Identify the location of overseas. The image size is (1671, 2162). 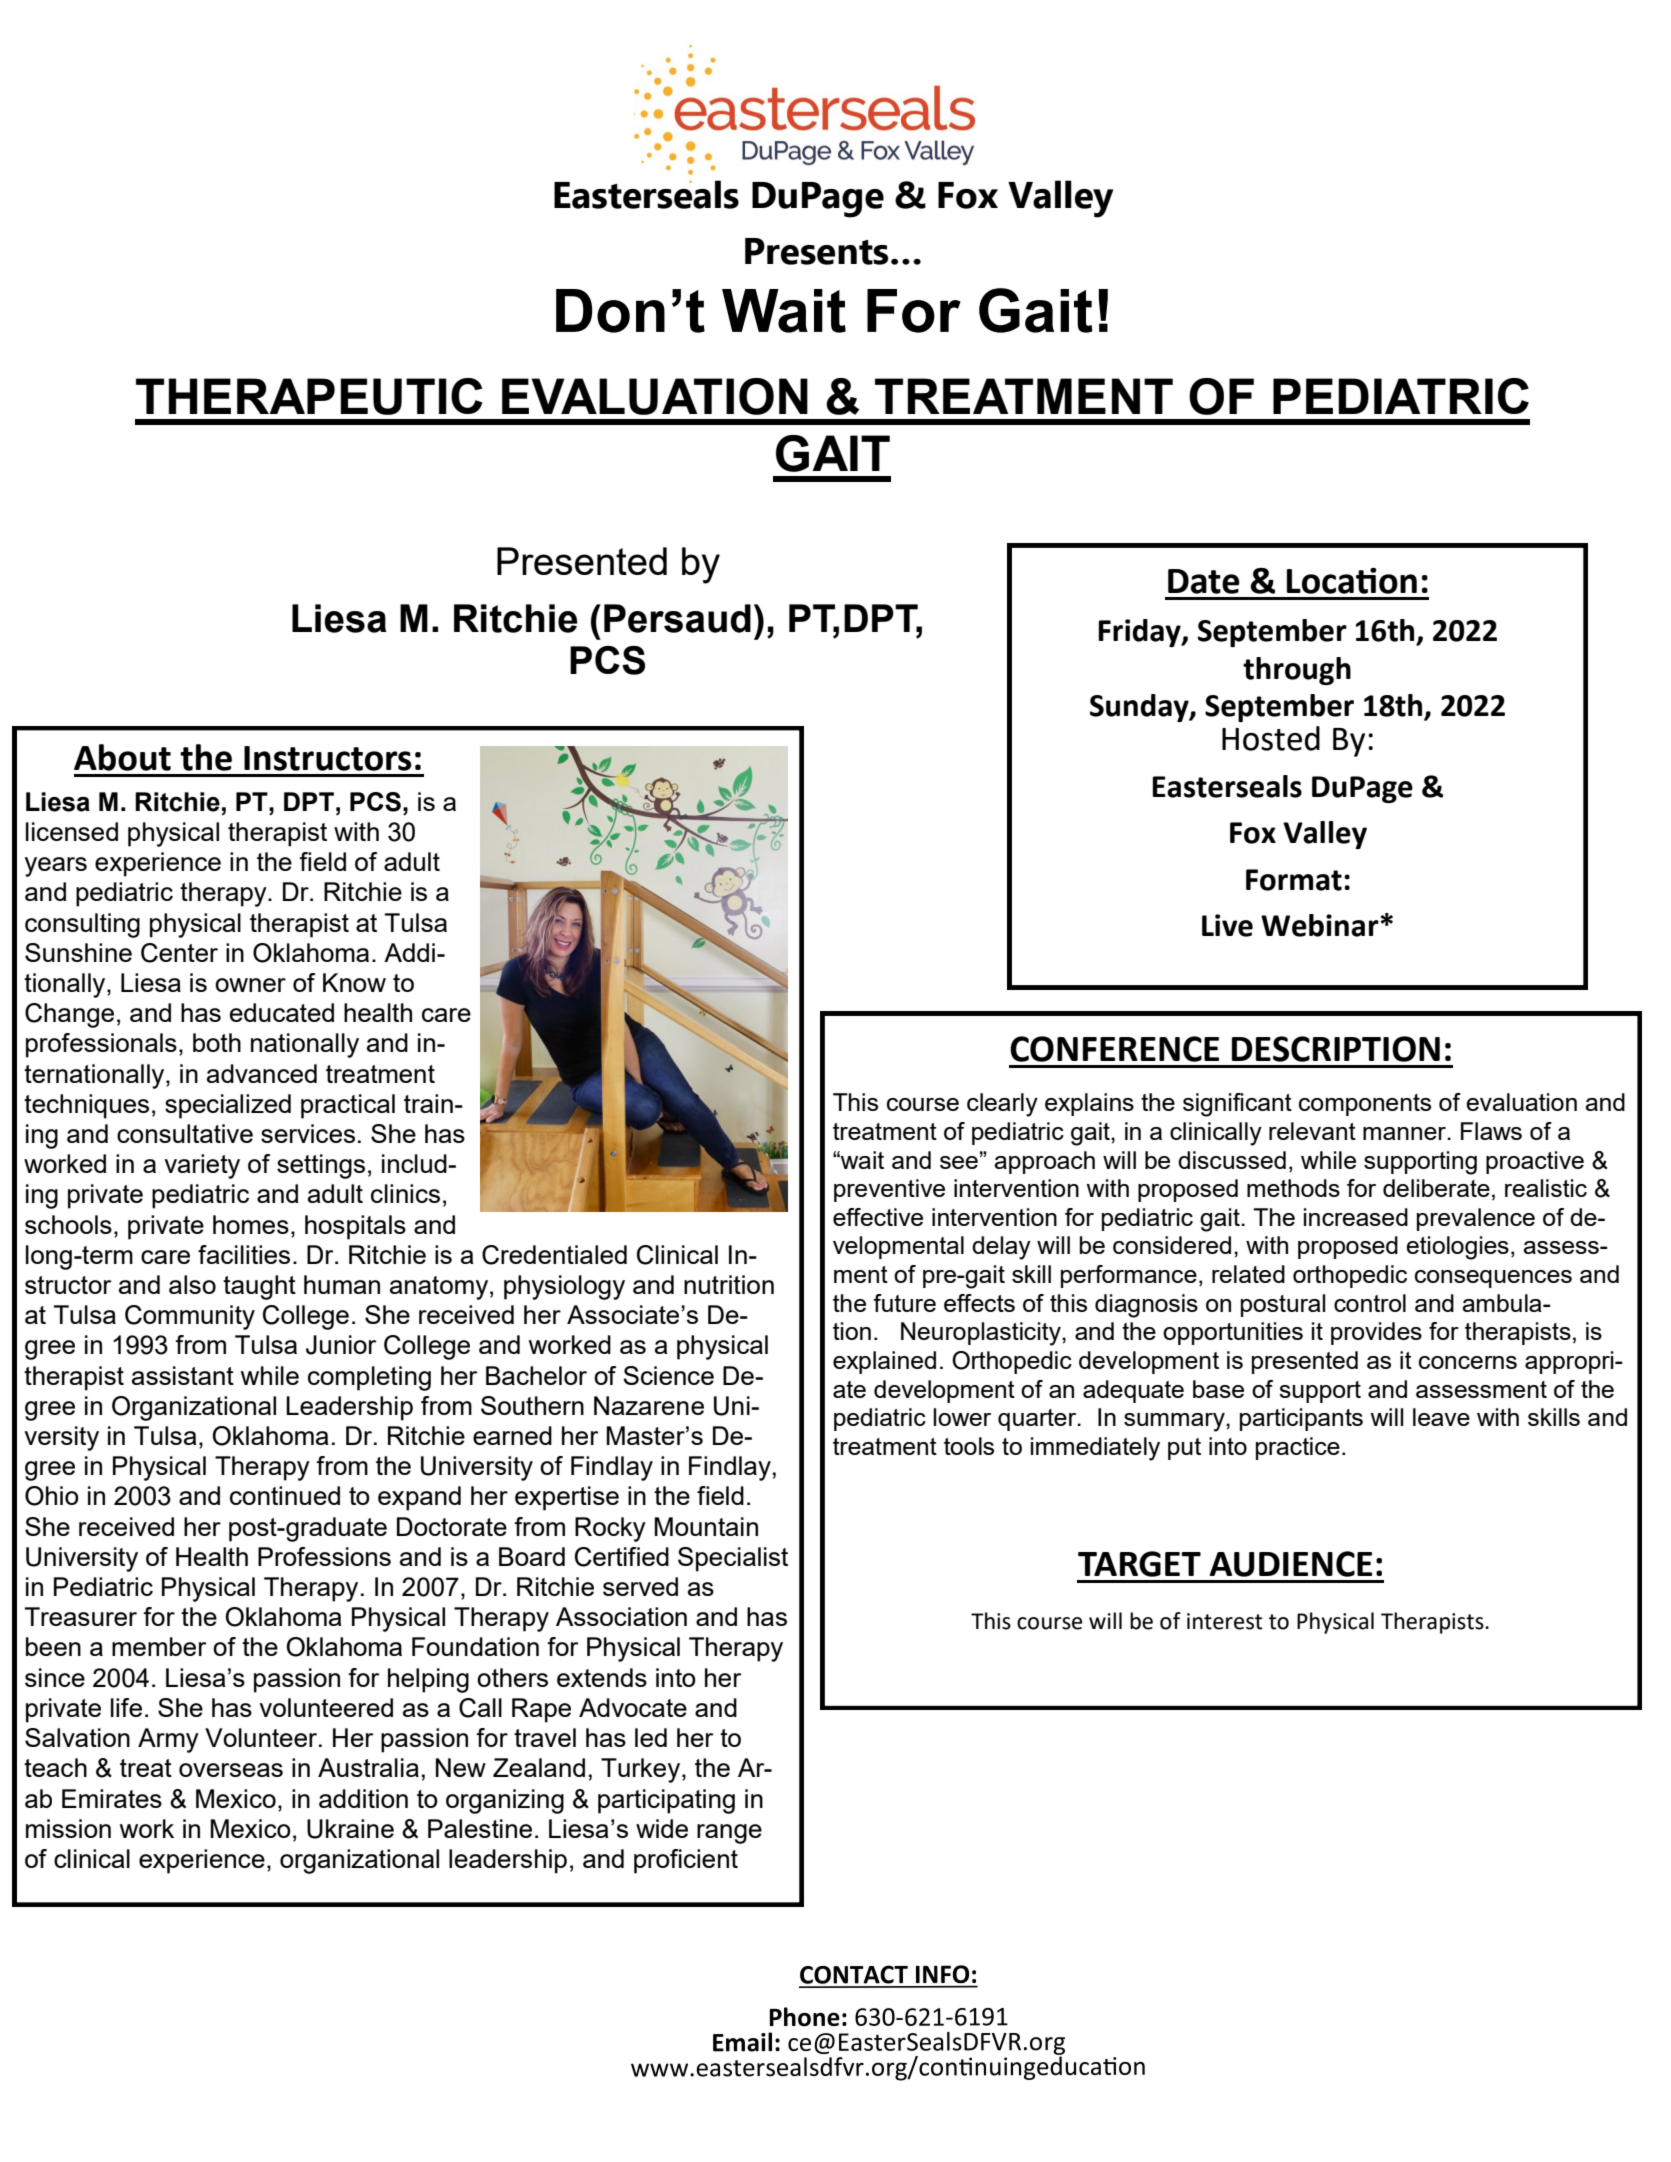
(231, 1770).
